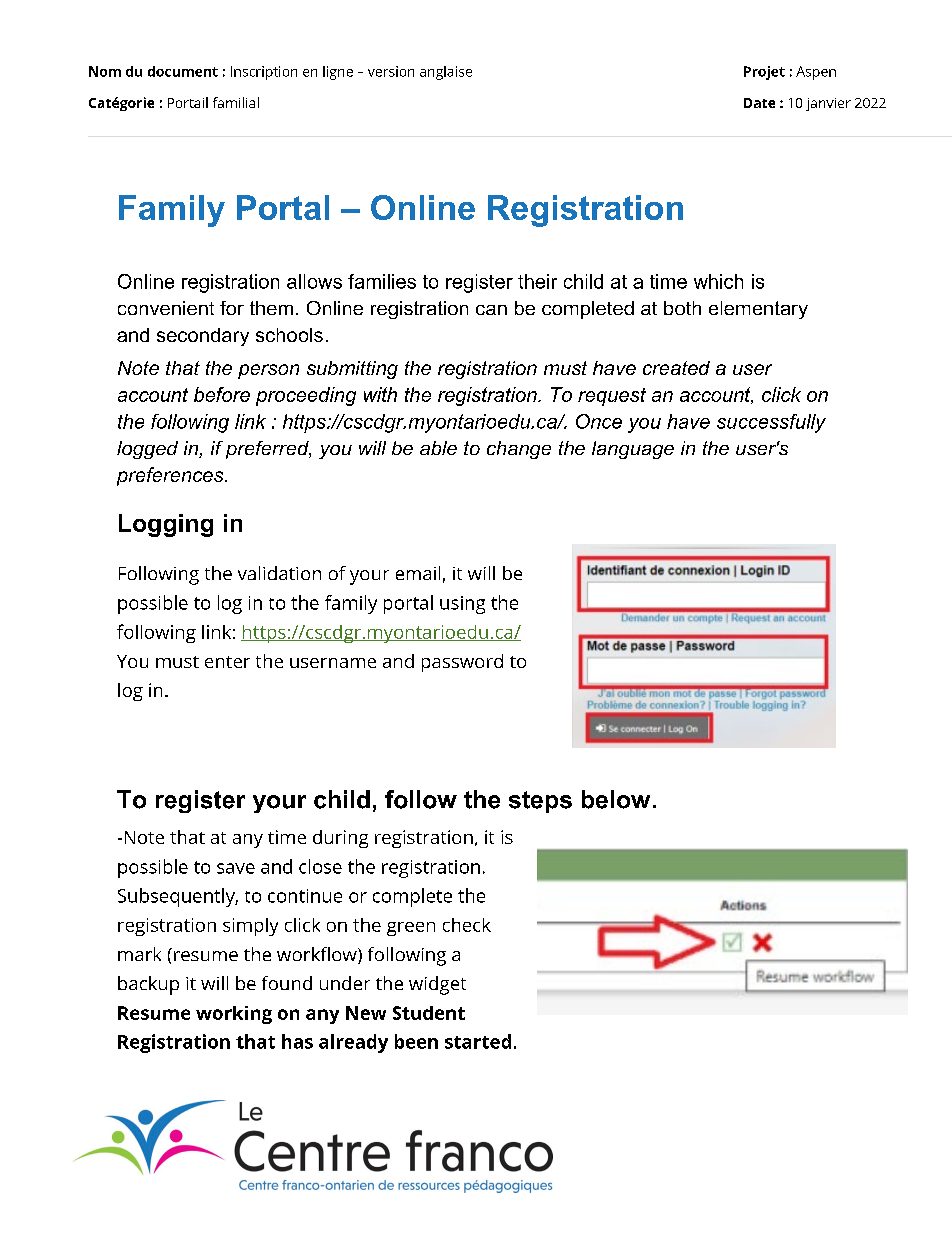 This page has width=952, height=1233. What do you see at coordinates (183, 71) in the page?
I see `document` at bounding box center [183, 71].
